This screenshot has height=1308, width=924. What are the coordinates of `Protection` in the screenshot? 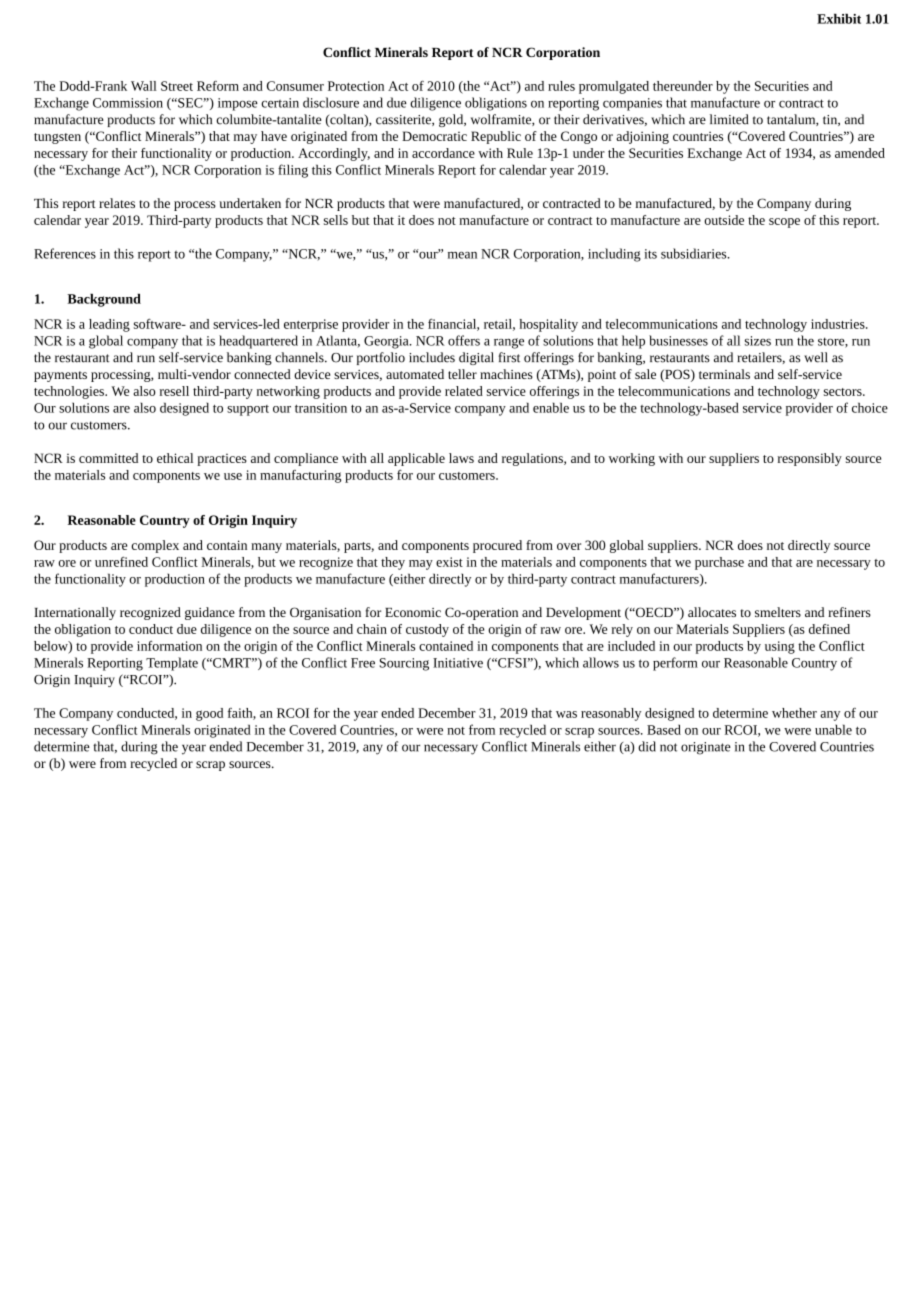 It's located at (356, 86).
